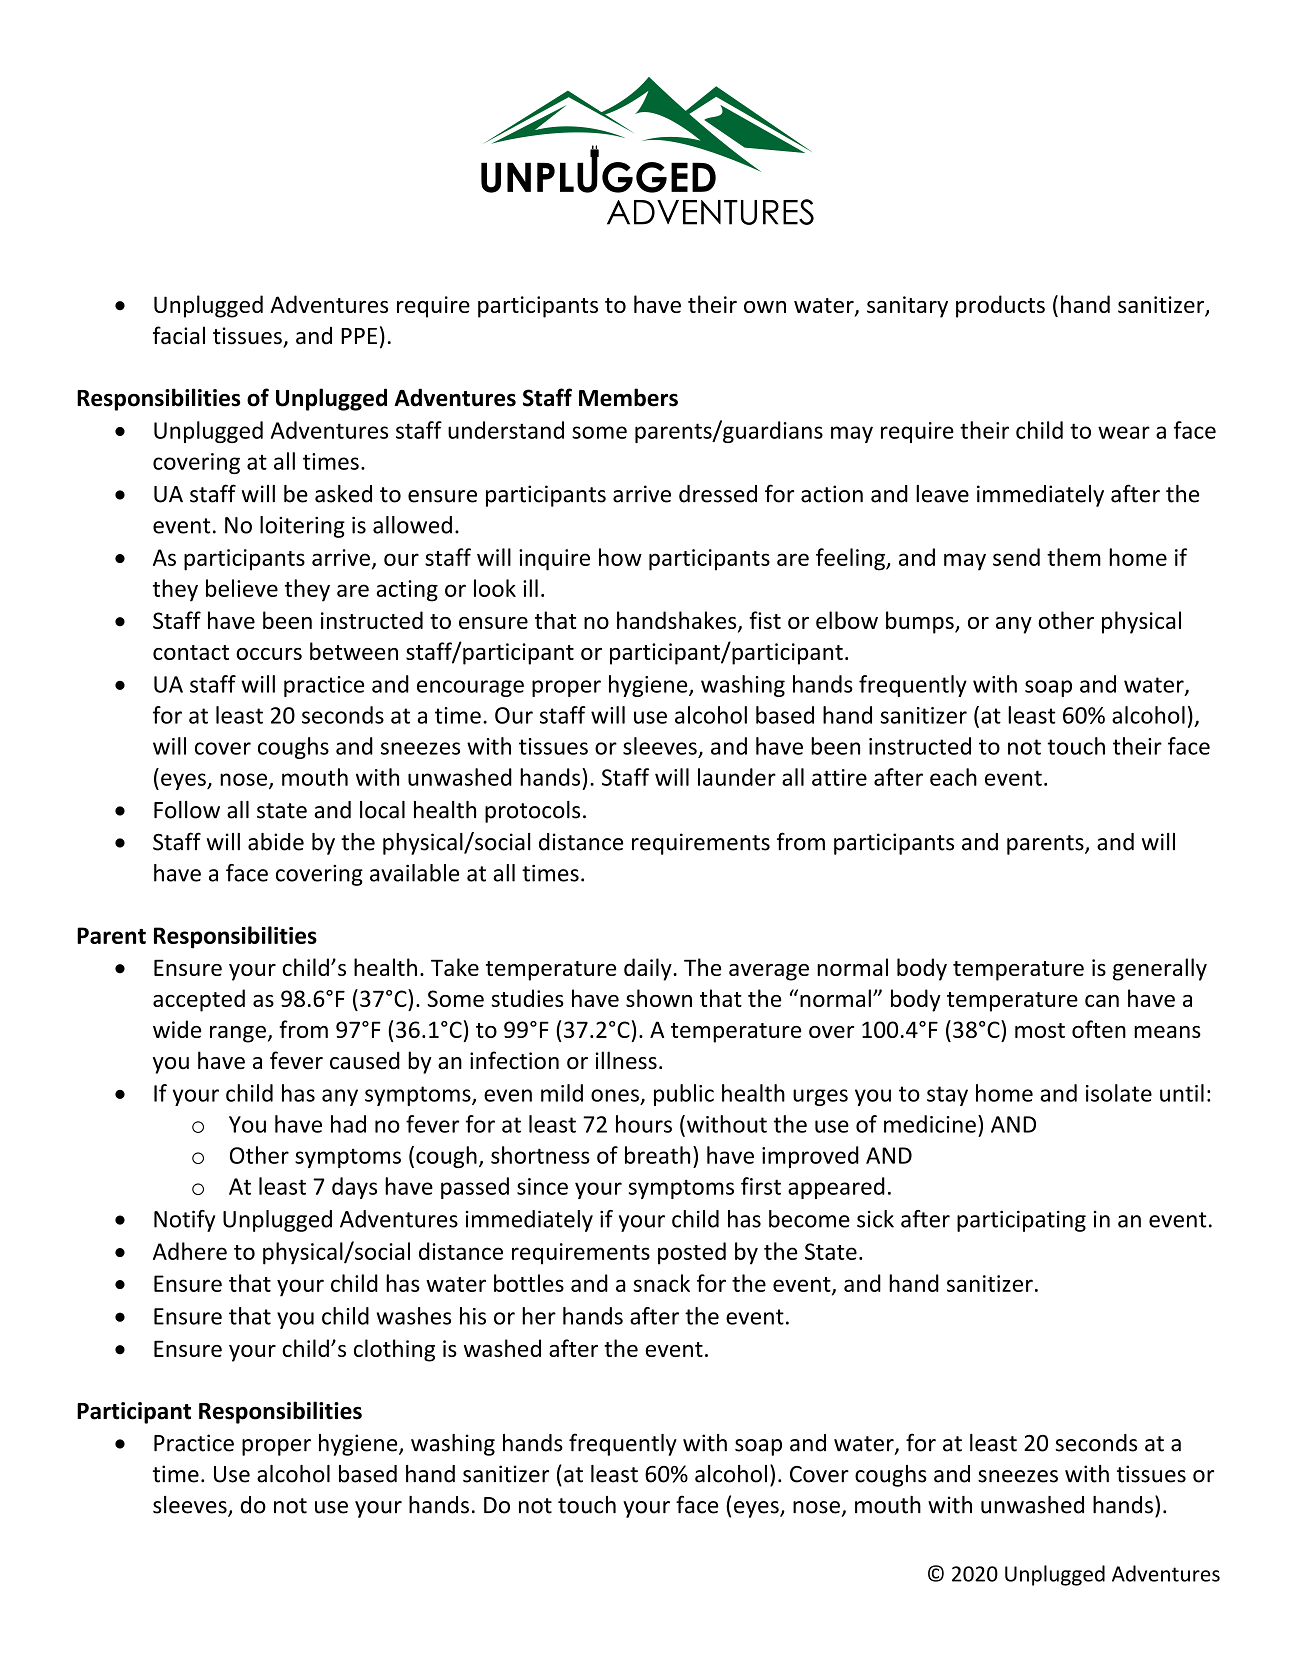 The width and height of the document is (1297, 1679). What do you see at coordinates (179, 335) in the document?
I see `facial` at bounding box center [179, 335].
